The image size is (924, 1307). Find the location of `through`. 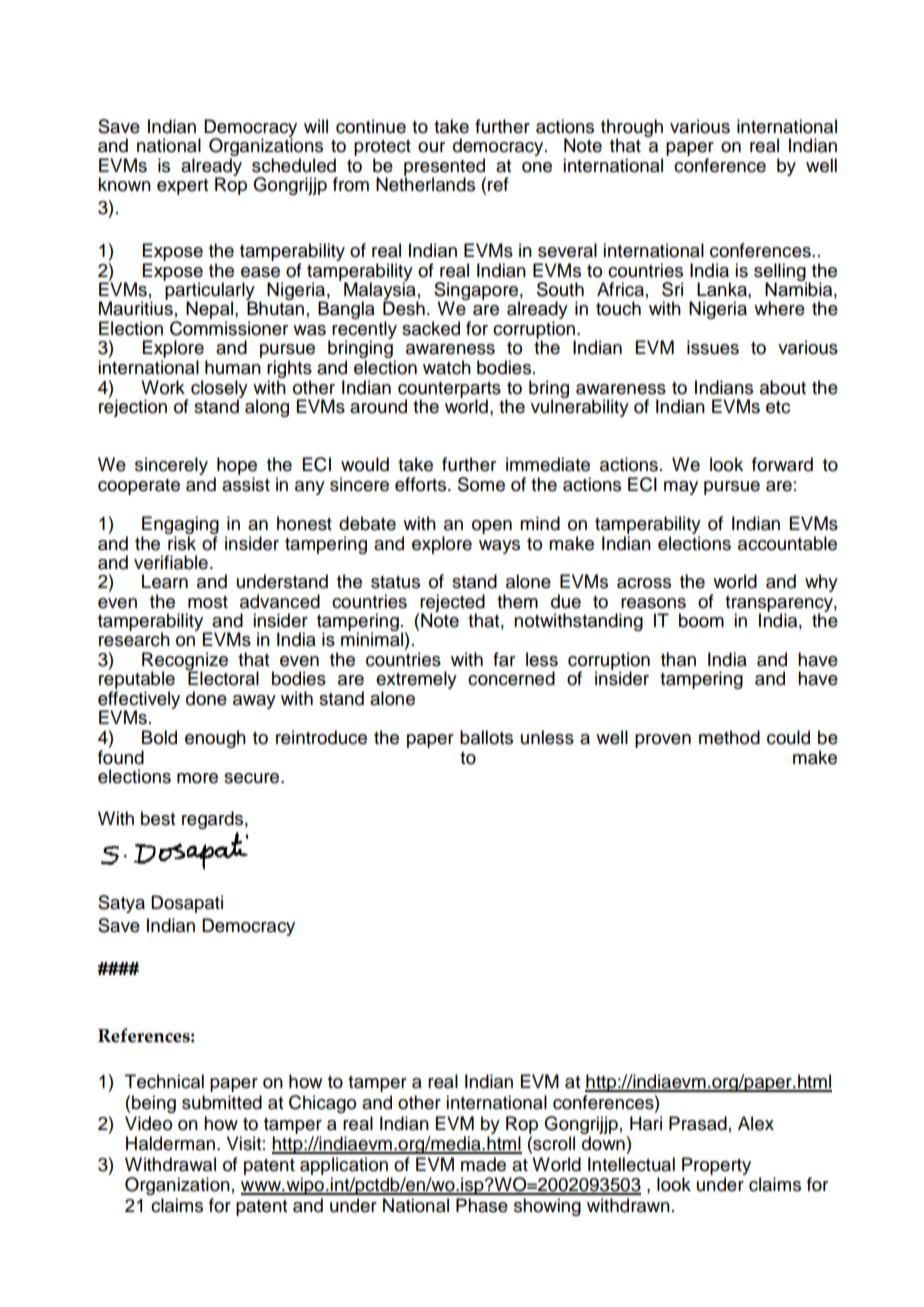

through is located at coordinates (632, 129).
